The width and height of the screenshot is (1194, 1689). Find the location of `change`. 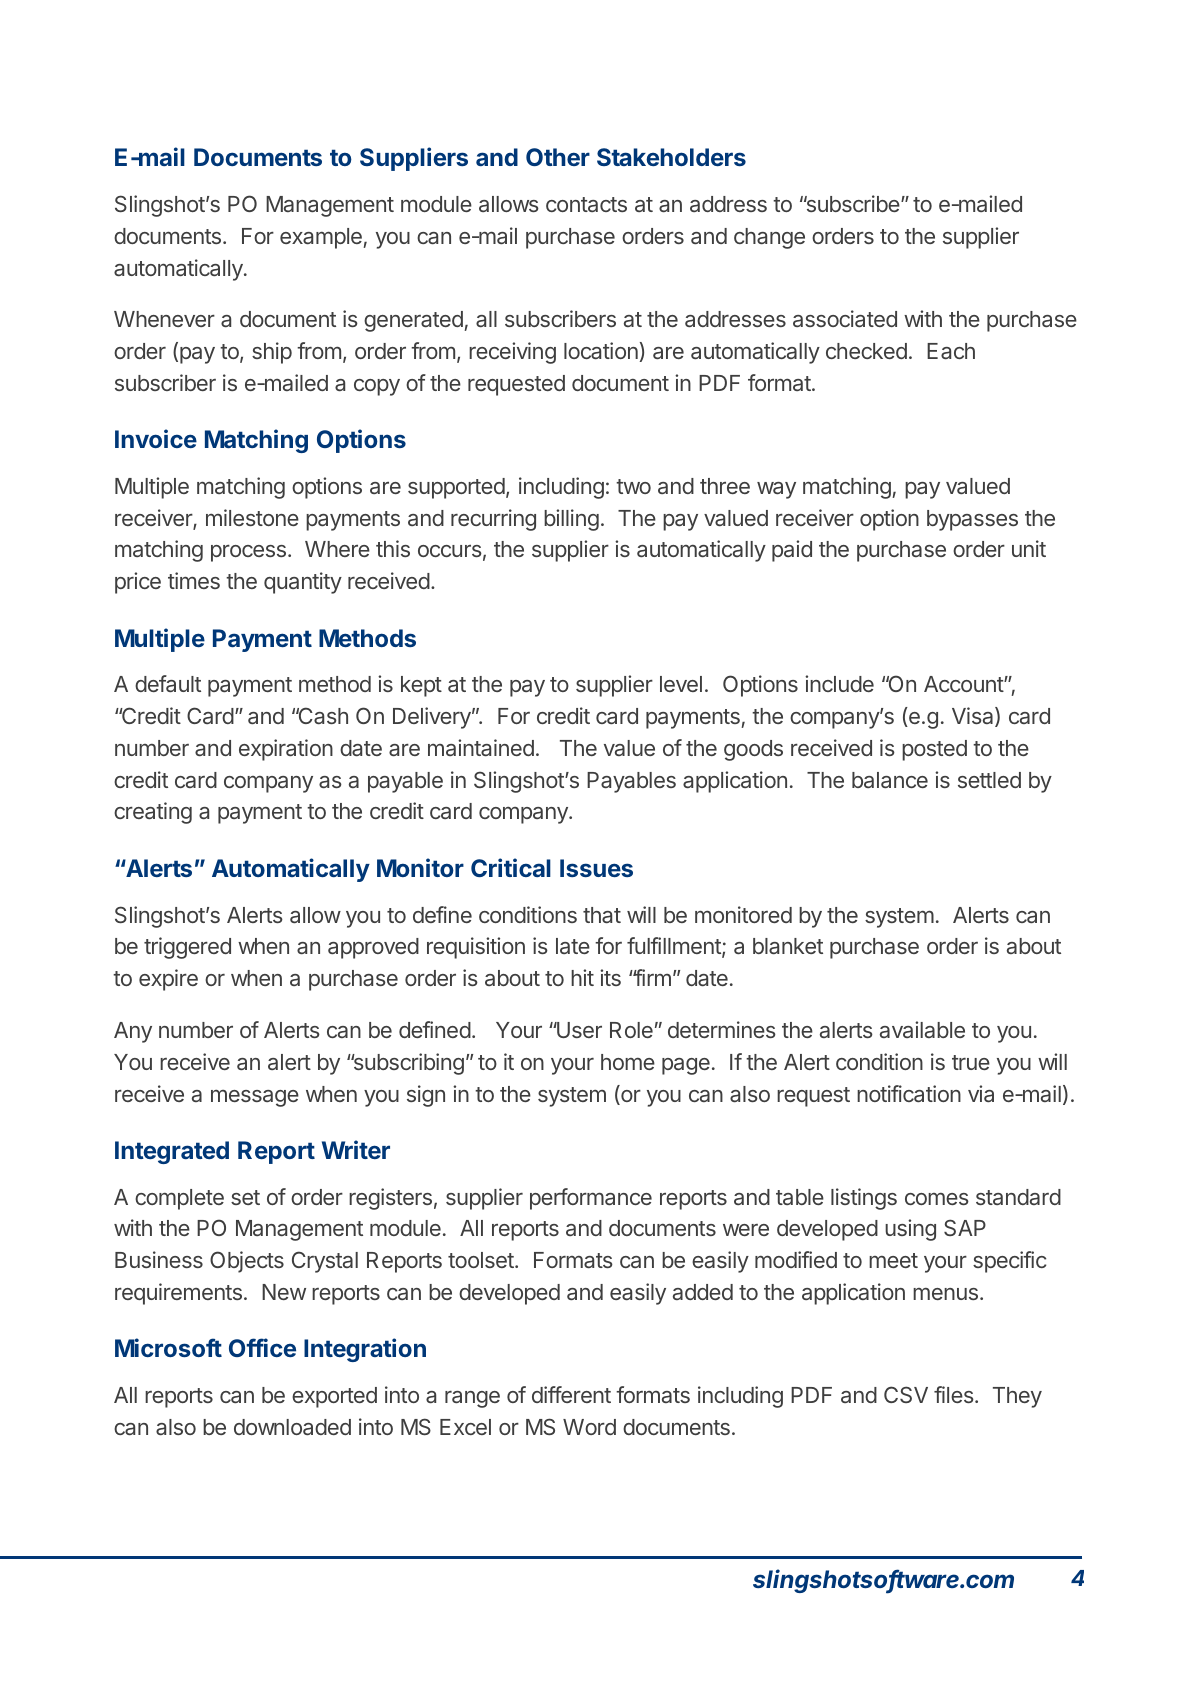

change is located at coordinates (769, 238).
